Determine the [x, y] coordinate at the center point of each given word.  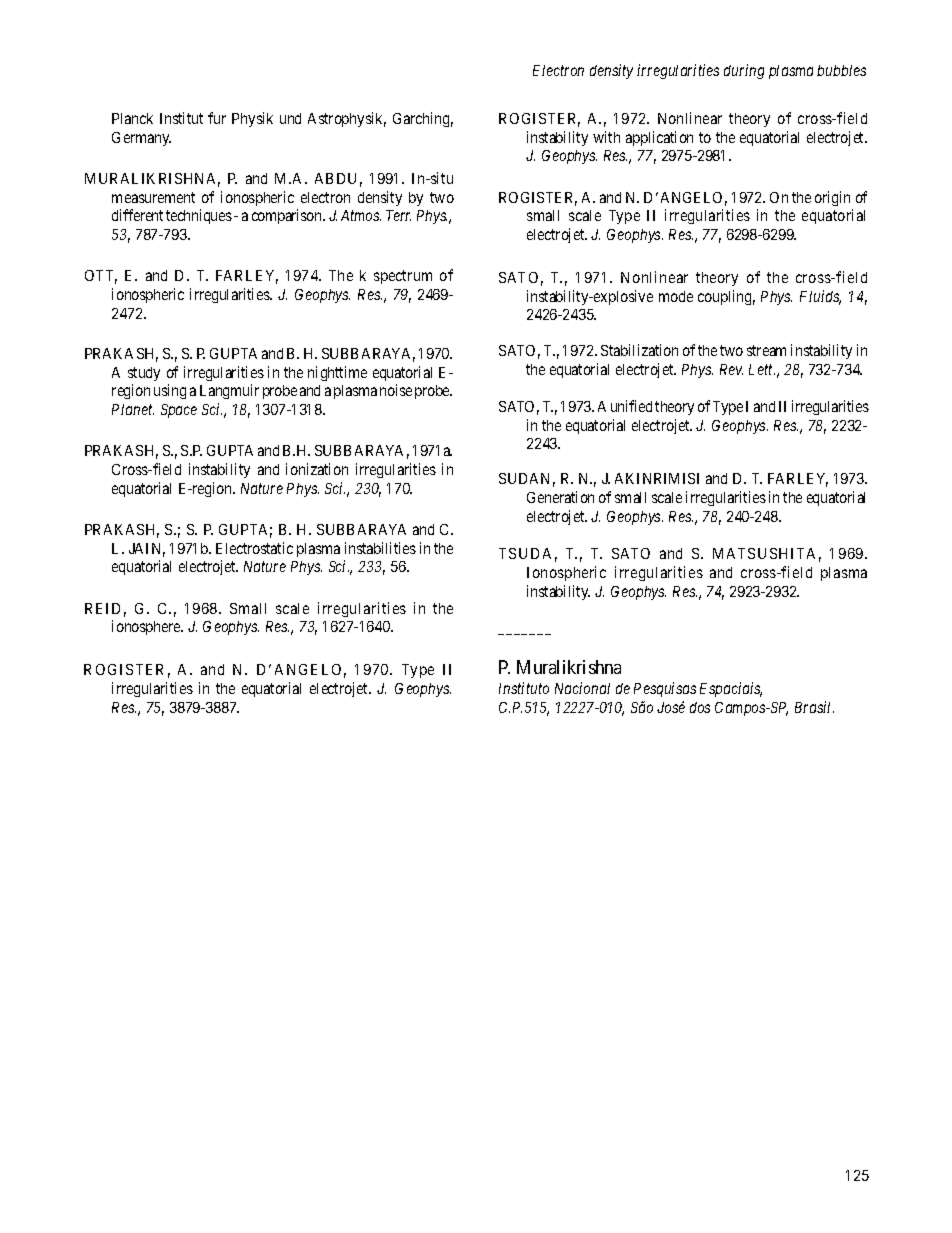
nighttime [337, 373]
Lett [762, 369]
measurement [153, 197]
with [606, 137]
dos [700, 707]
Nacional [582, 688]
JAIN [147, 550]
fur [217, 118]
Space [179, 411]
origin [832, 198]
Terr [398, 215]
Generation [560, 497]
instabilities [380, 548]
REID [102, 608]
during [744, 71]
